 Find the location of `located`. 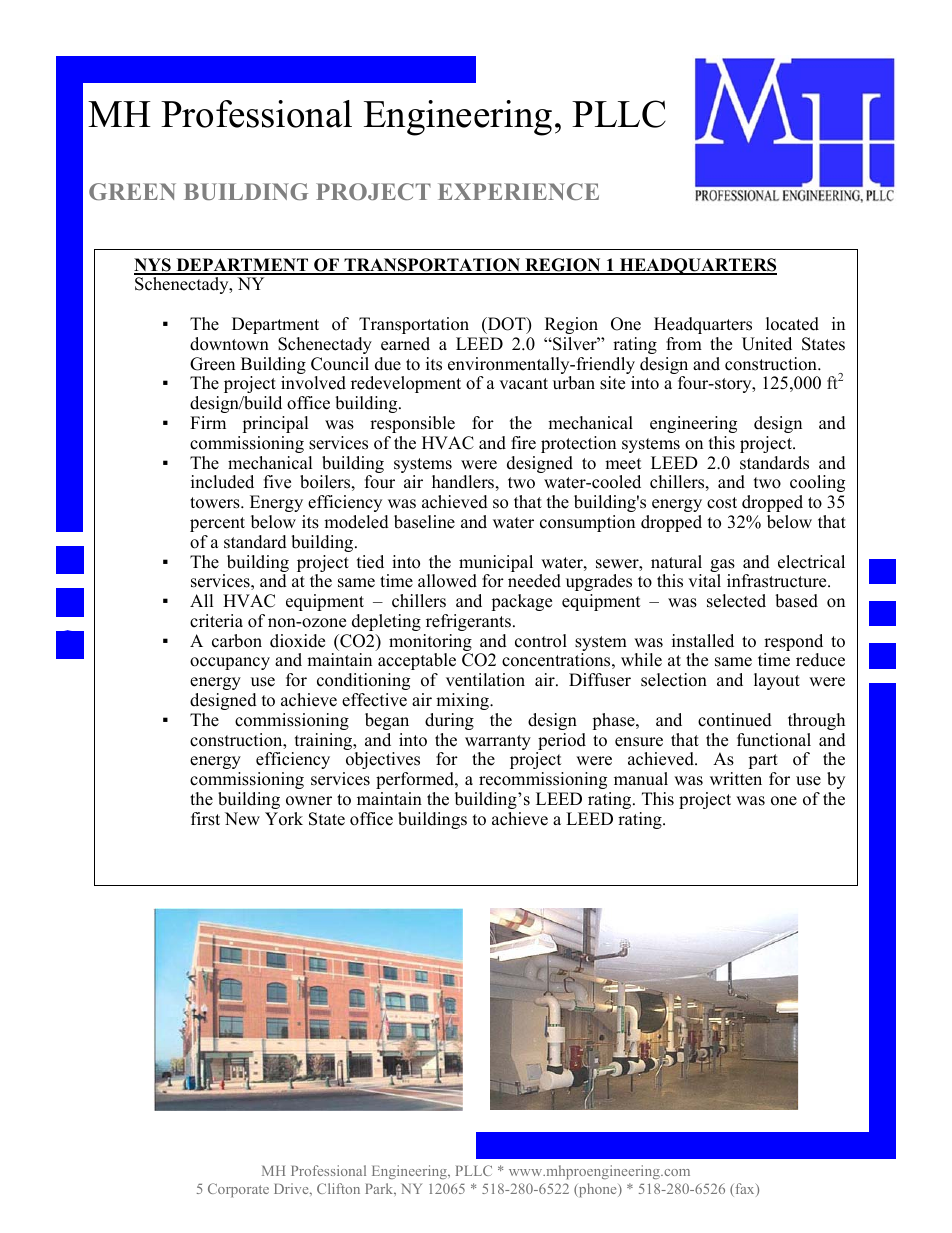

located is located at coordinates (792, 324).
